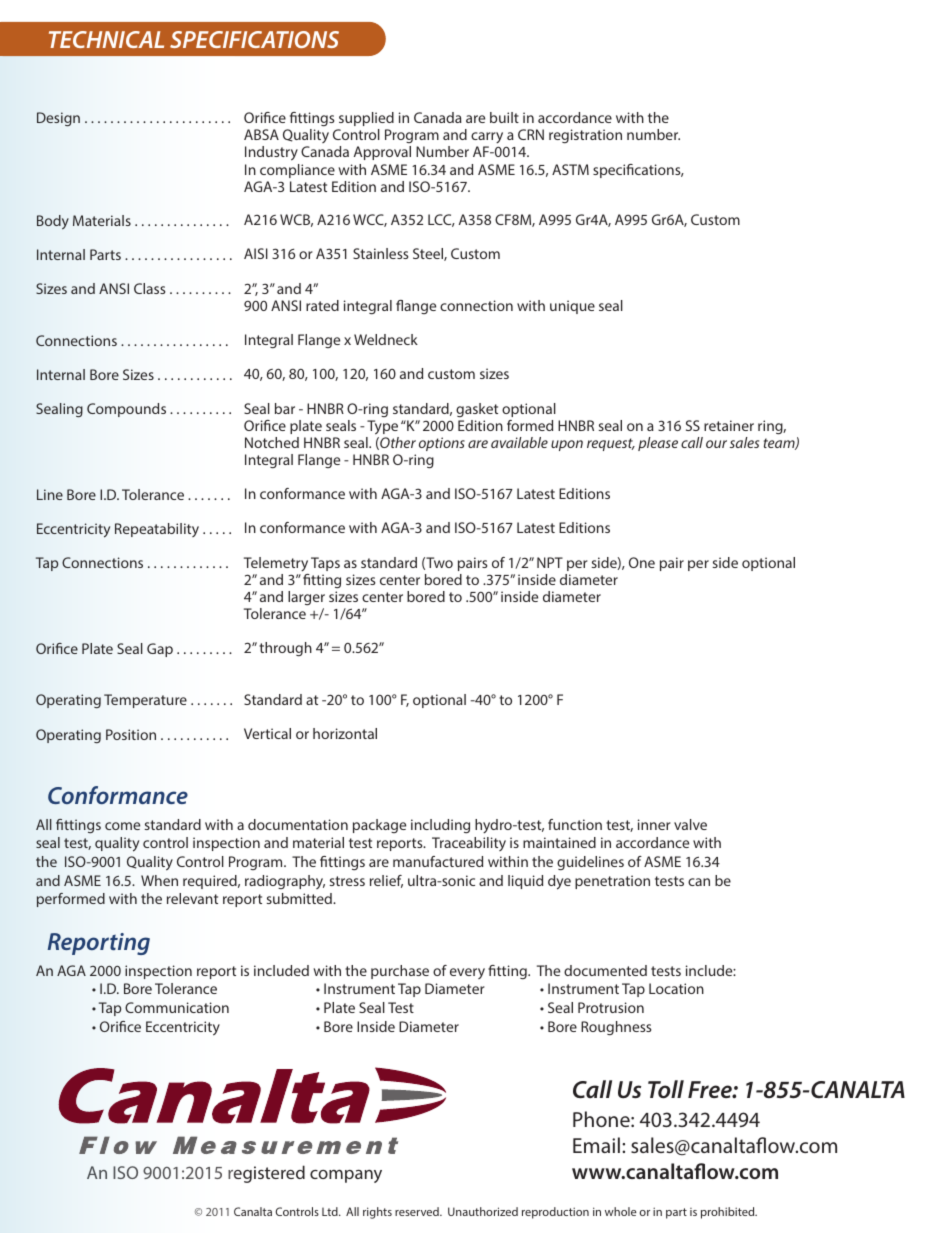  What do you see at coordinates (585, 136) in the screenshot?
I see `registration` at bounding box center [585, 136].
